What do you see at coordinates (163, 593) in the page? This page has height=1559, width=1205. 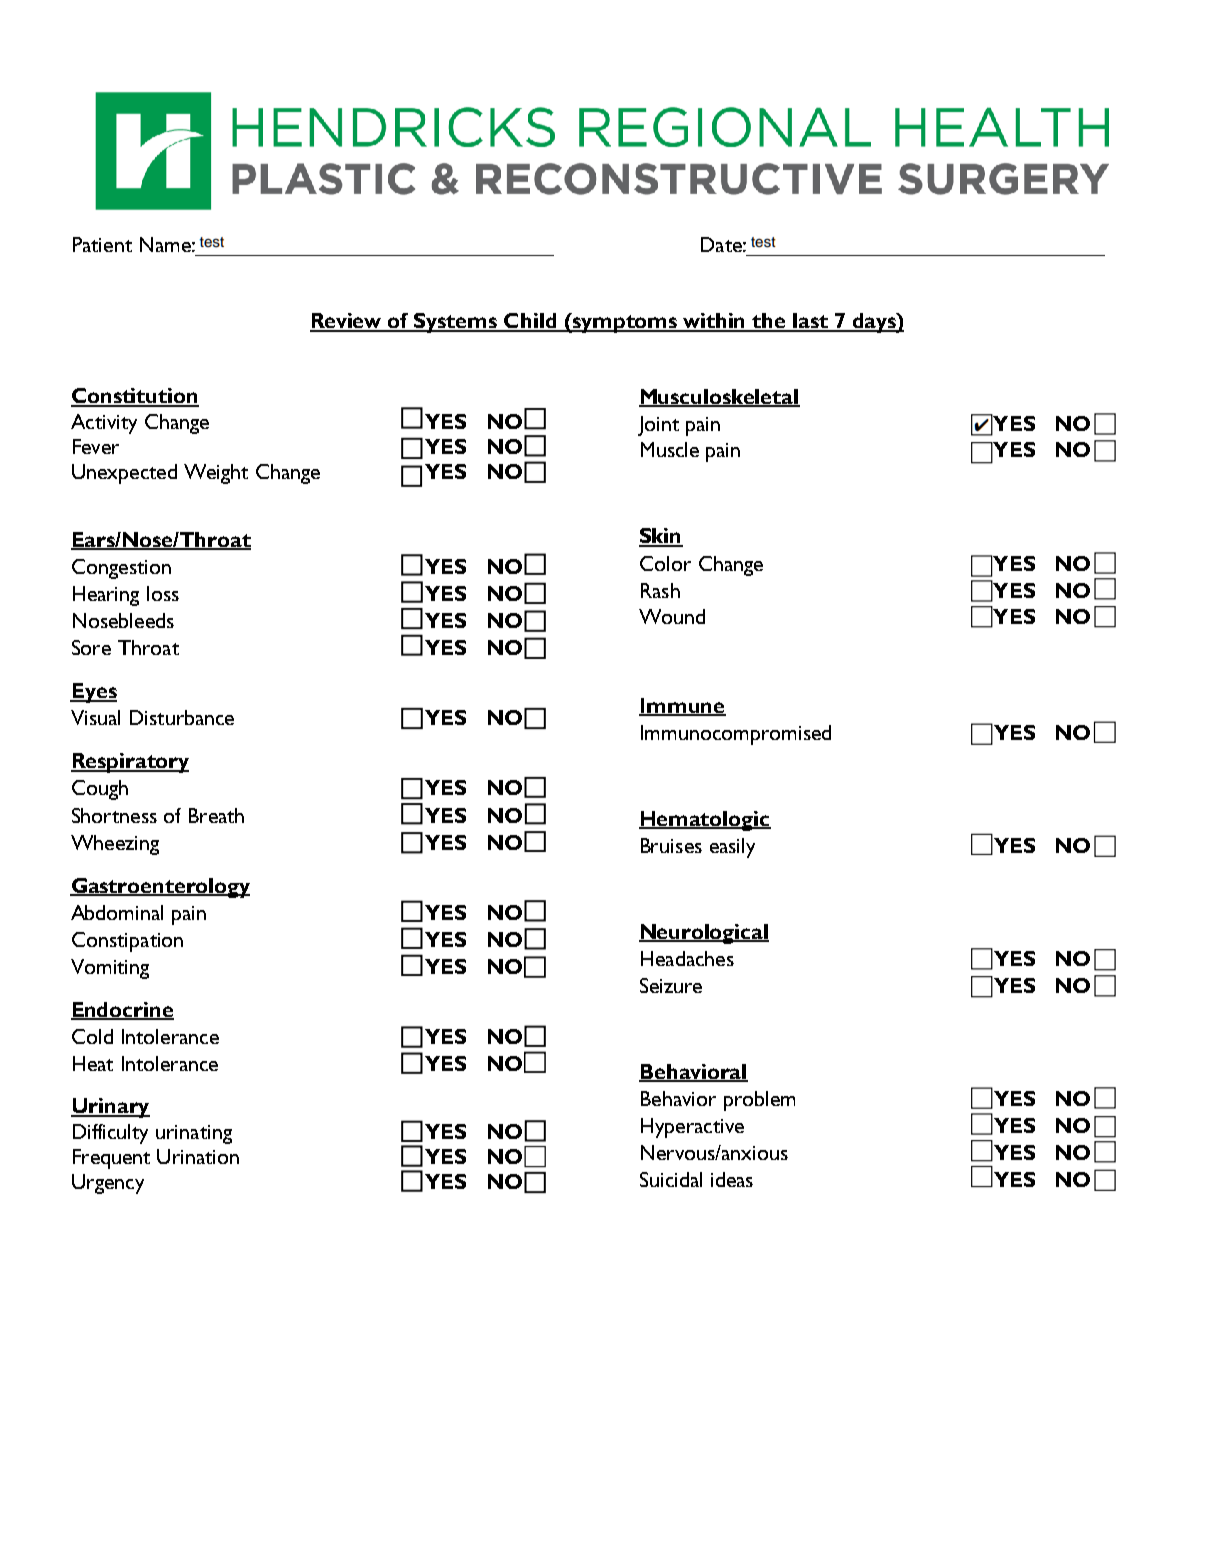 I see `loss` at bounding box center [163, 593].
